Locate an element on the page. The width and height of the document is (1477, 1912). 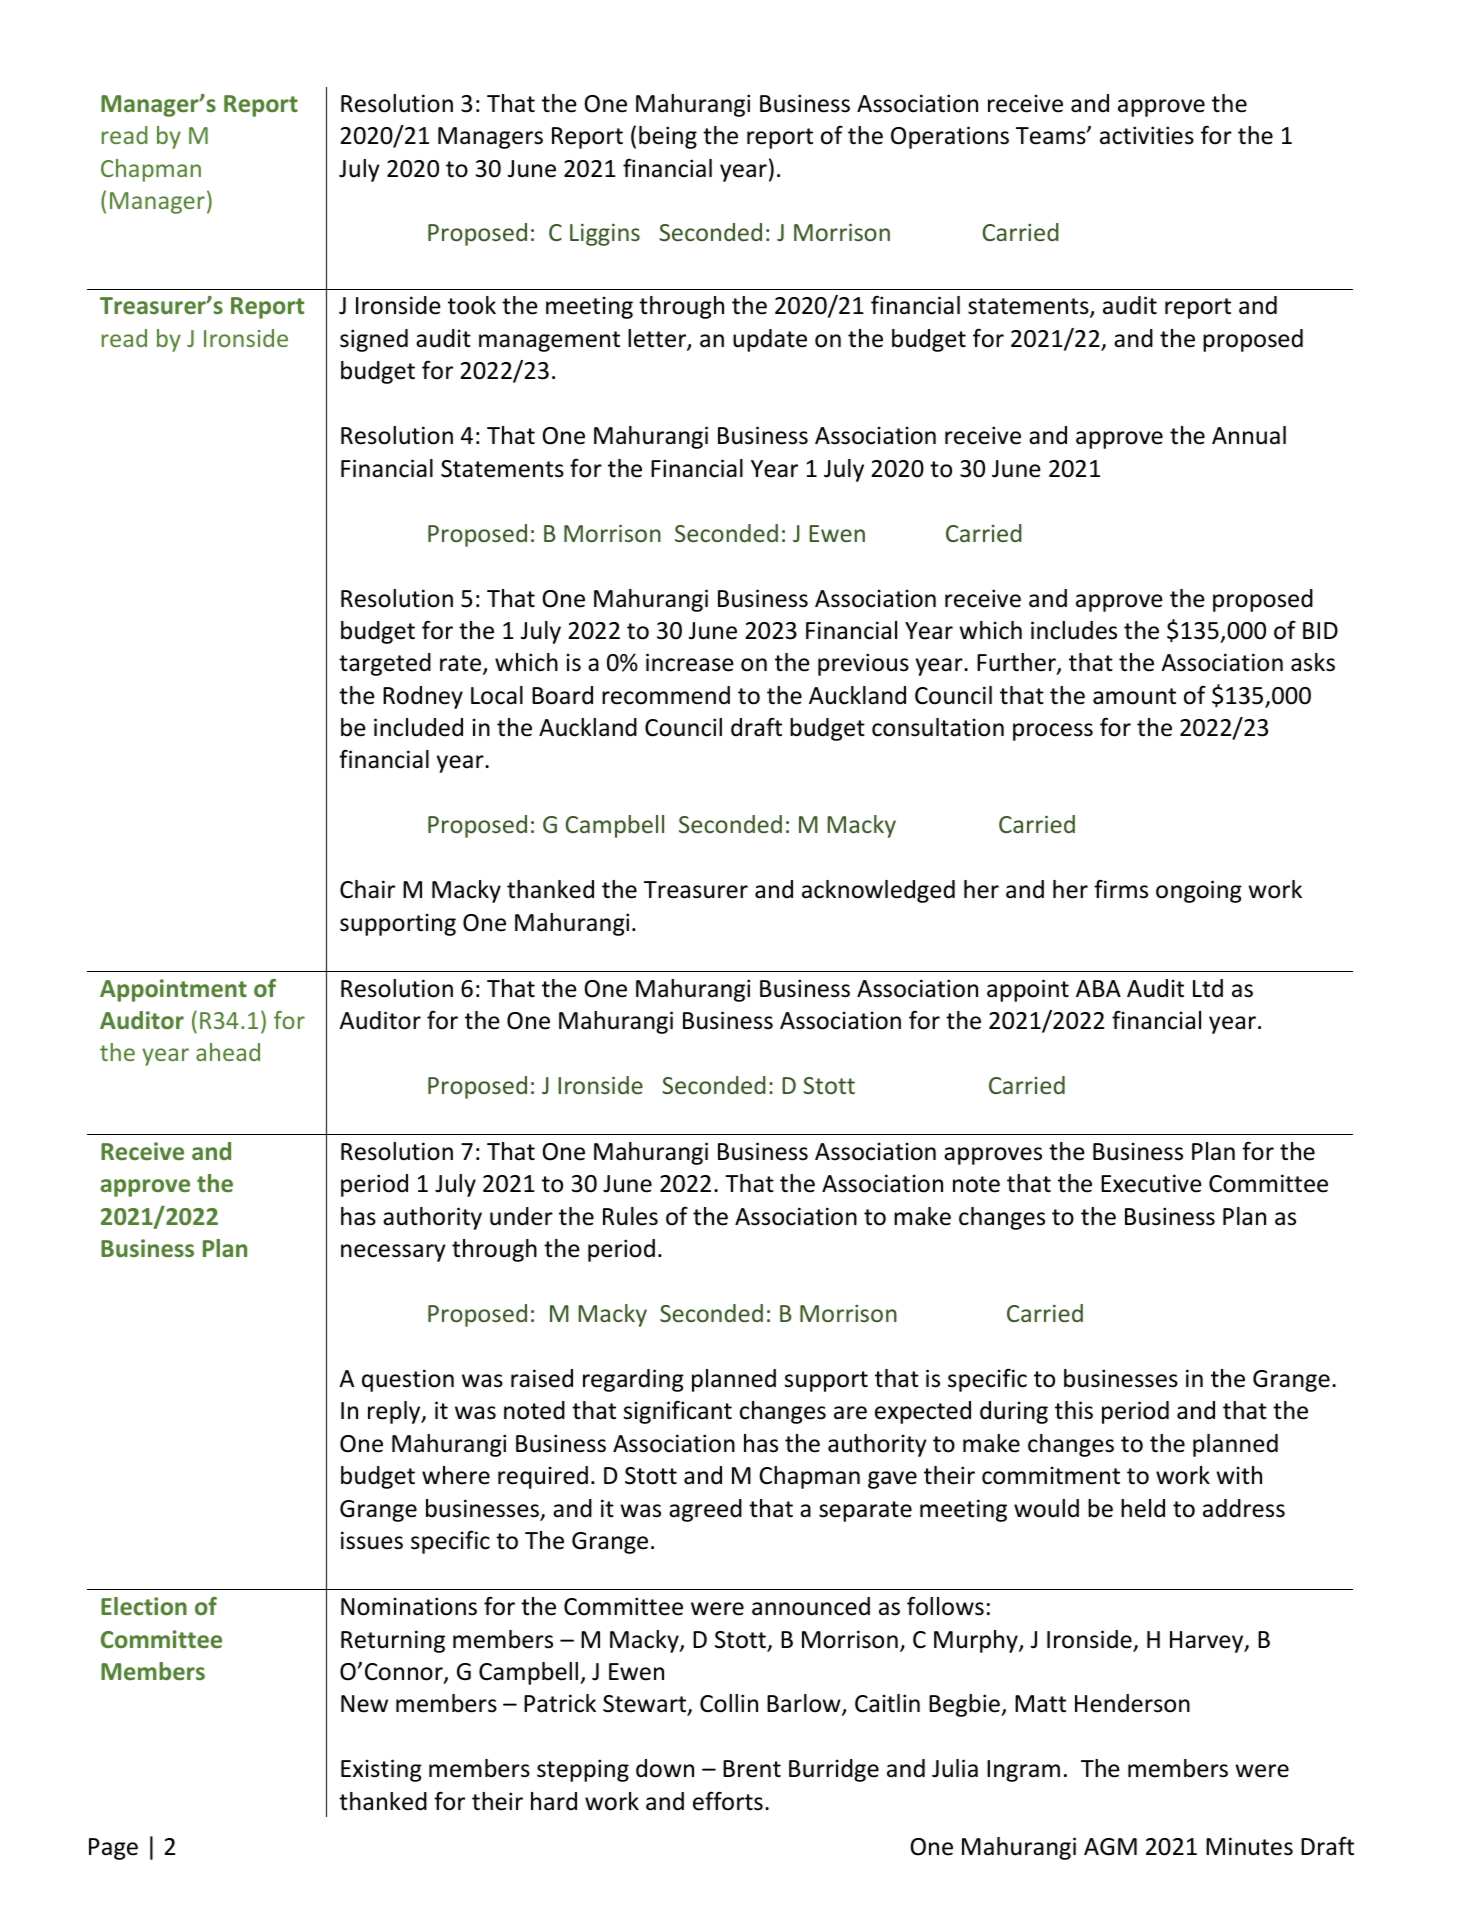
reply is located at coordinates (395, 1412).
